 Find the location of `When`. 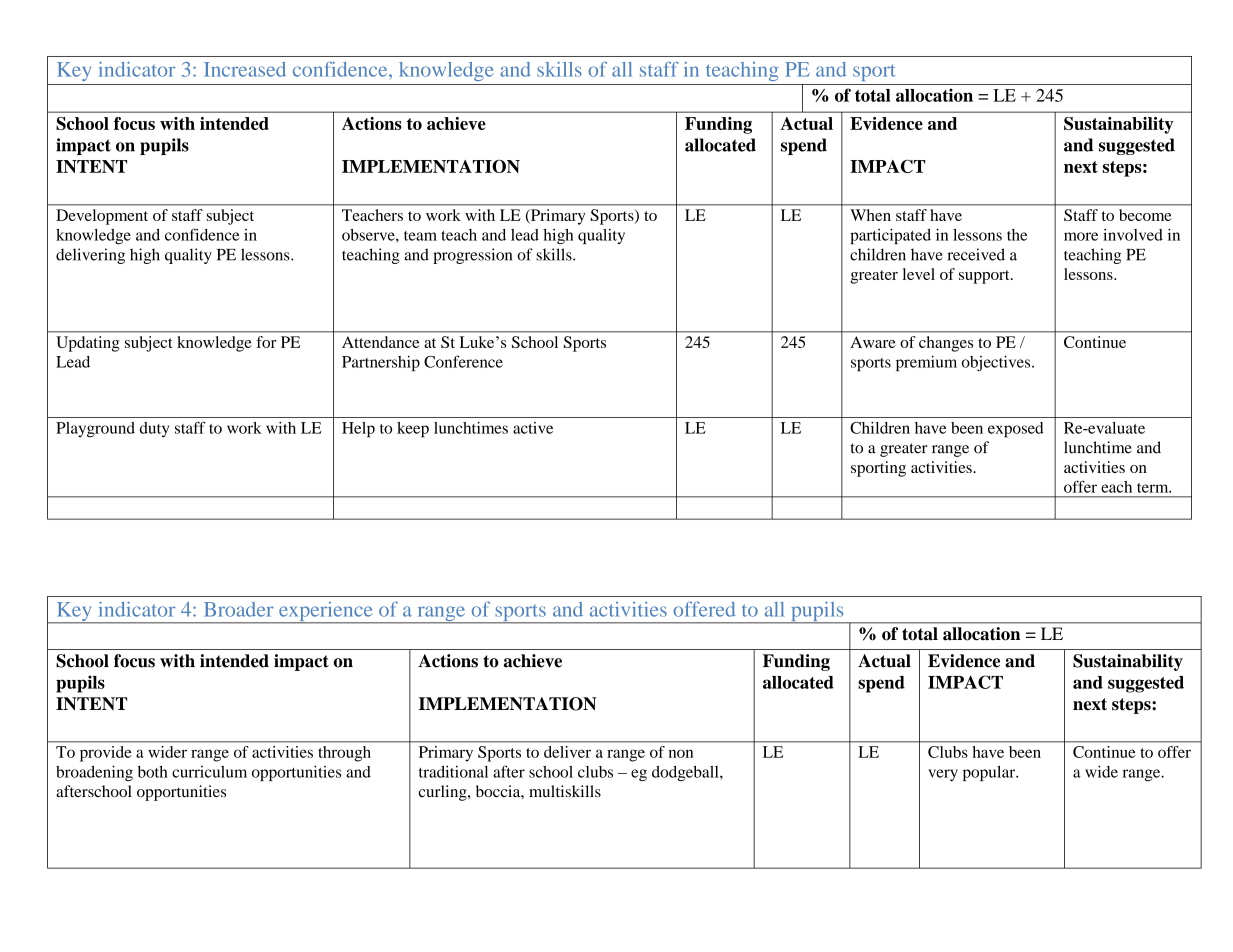

When is located at coordinates (870, 215).
